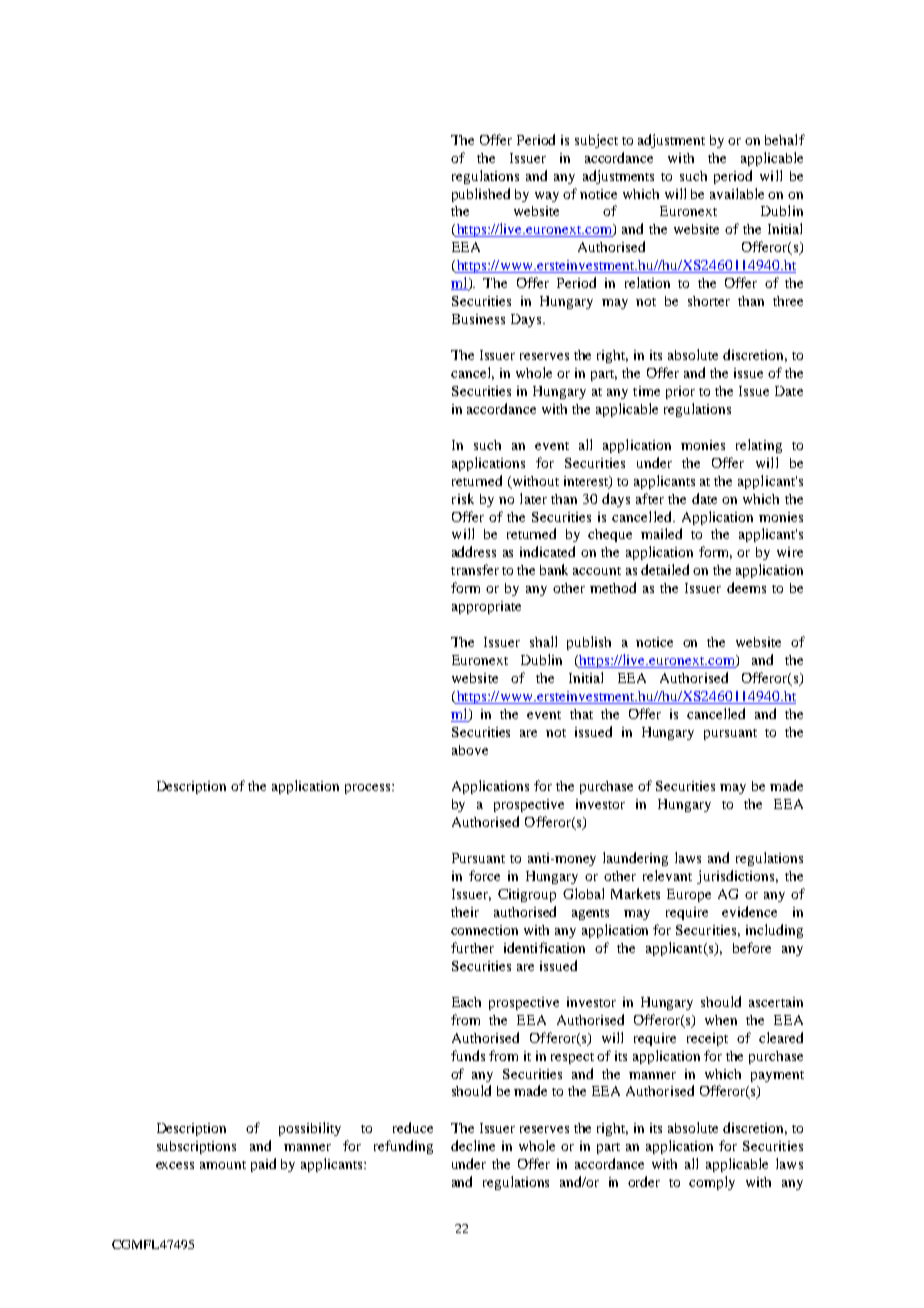 This screenshot has height=1308, width=924. I want to click on risk, so click(463, 498).
